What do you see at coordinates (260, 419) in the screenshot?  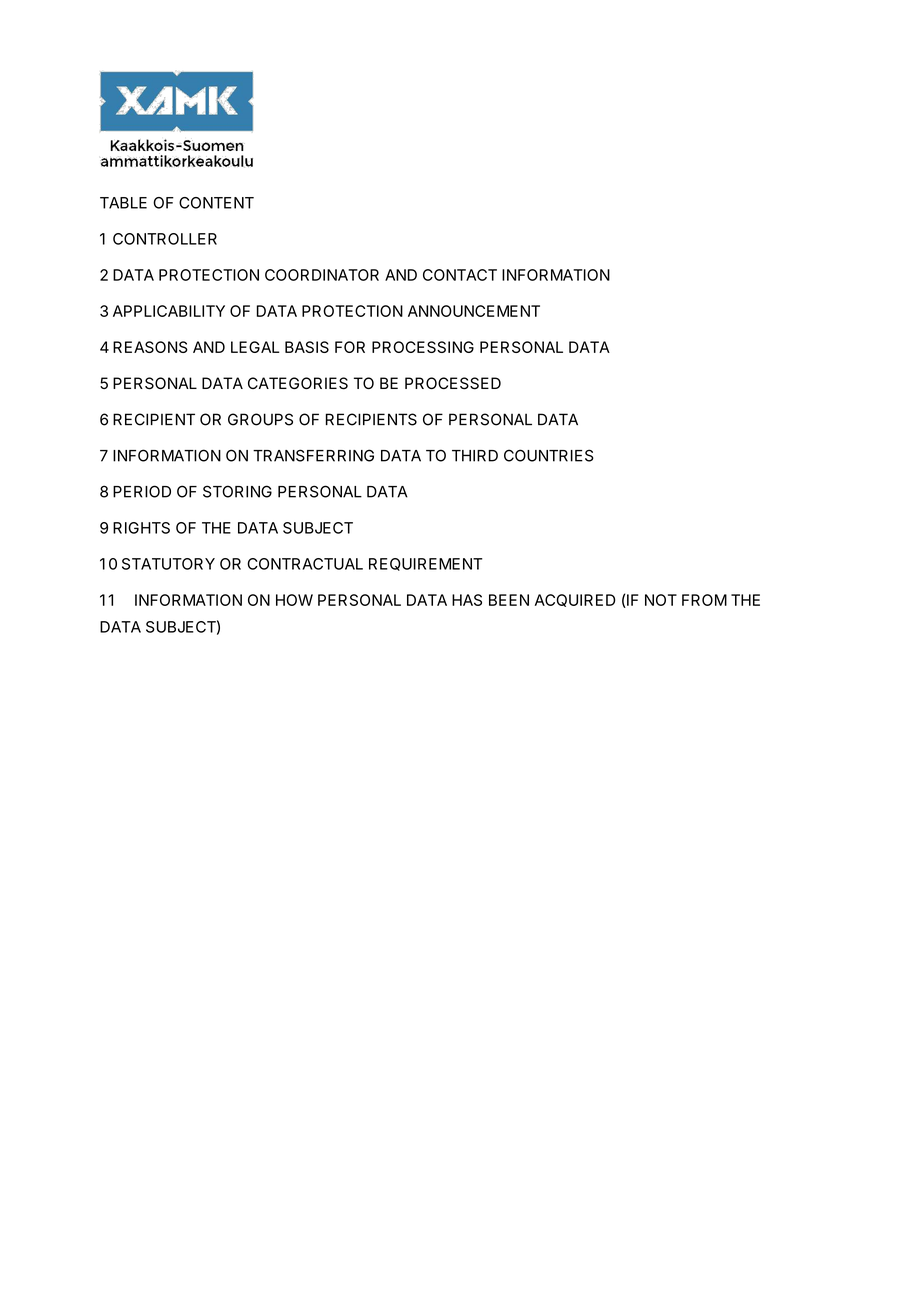 I see `GROUPS` at bounding box center [260, 419].
